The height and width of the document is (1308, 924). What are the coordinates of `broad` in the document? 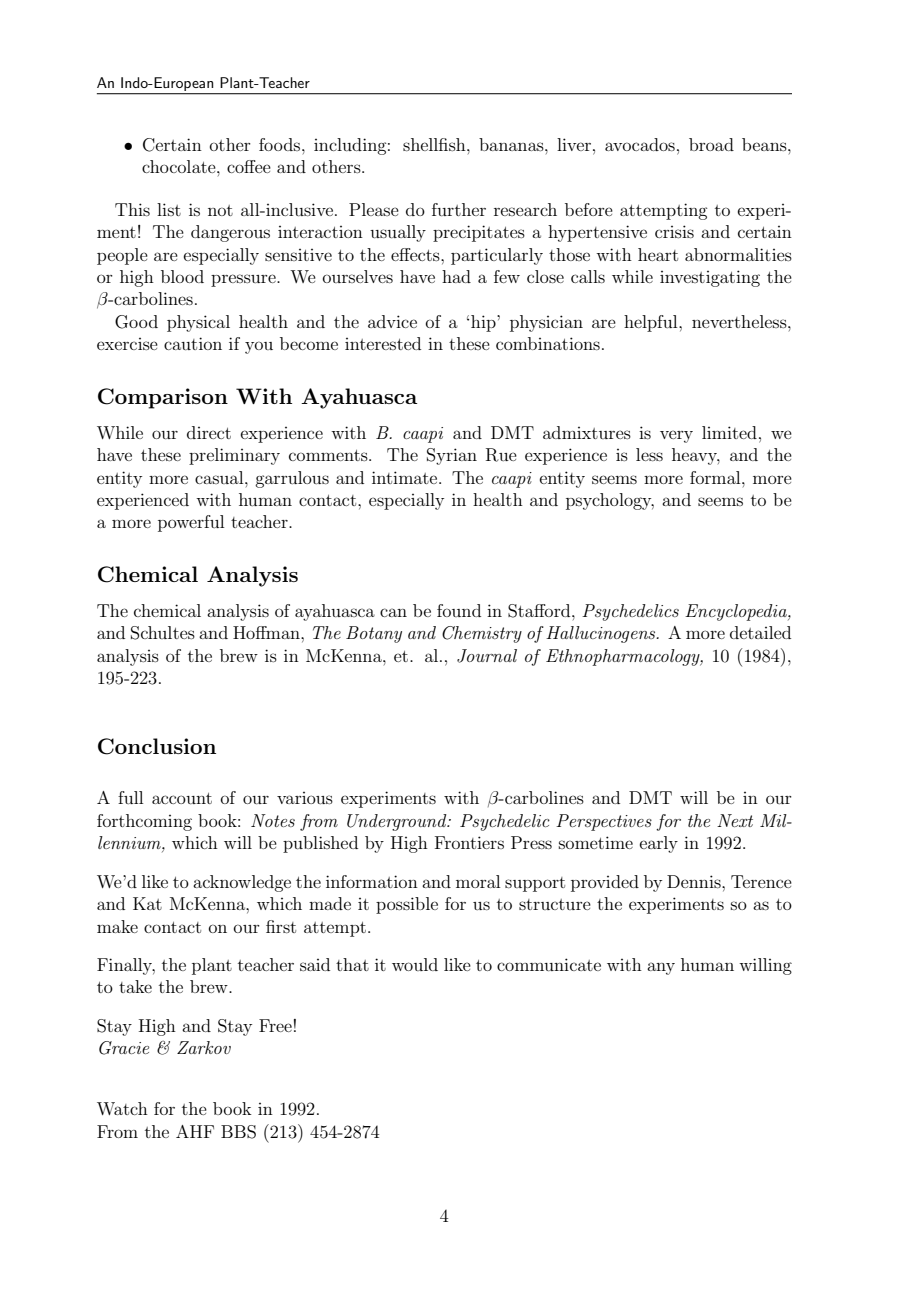 It's located at (711, 144).
